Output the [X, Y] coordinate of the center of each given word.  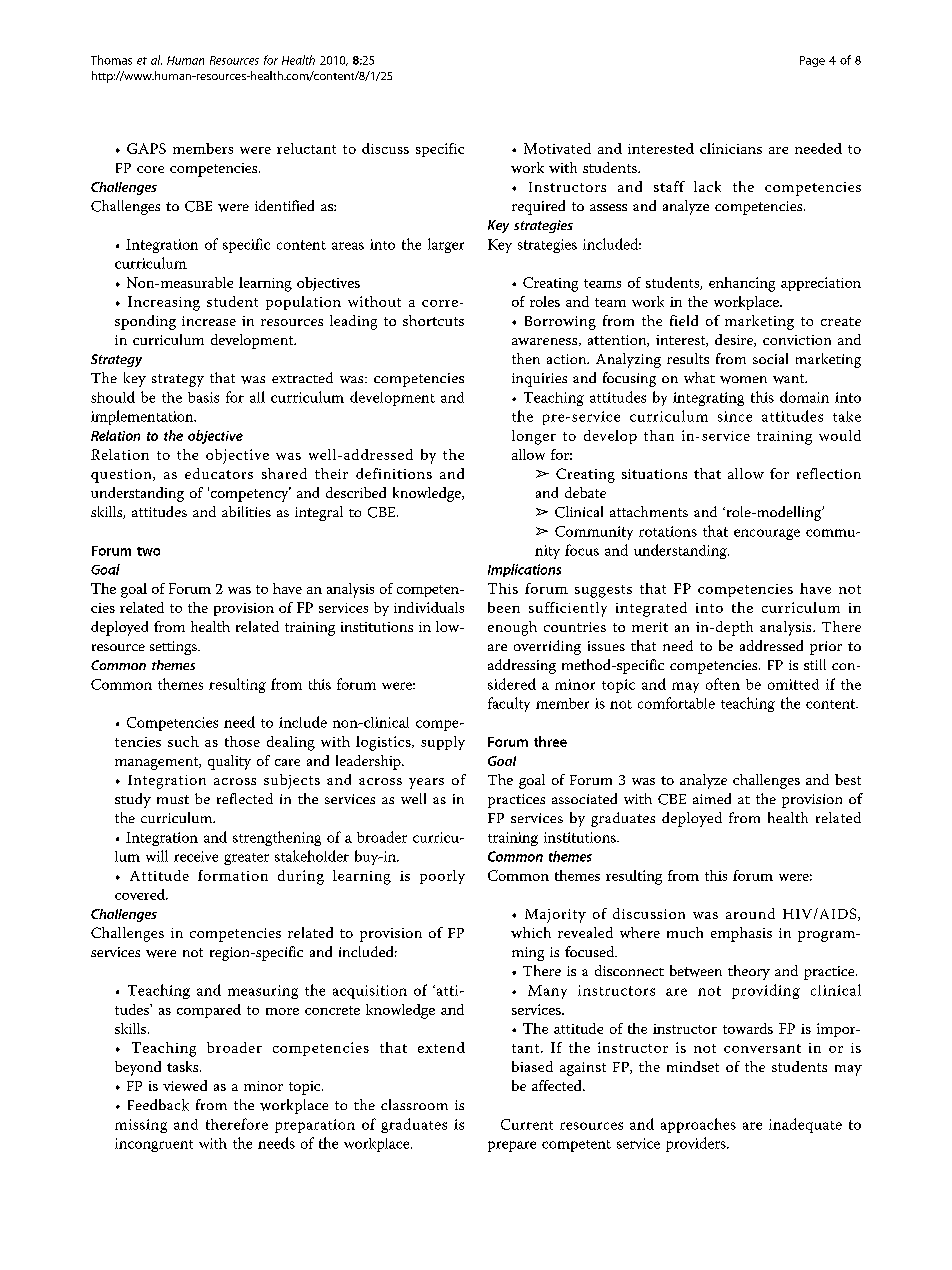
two [148, 551]
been [504, 607]
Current [527, 1124]
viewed [185, 1085]
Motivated [557, 148]
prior [826, 648]
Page [812, 61]
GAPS [146, 148]
